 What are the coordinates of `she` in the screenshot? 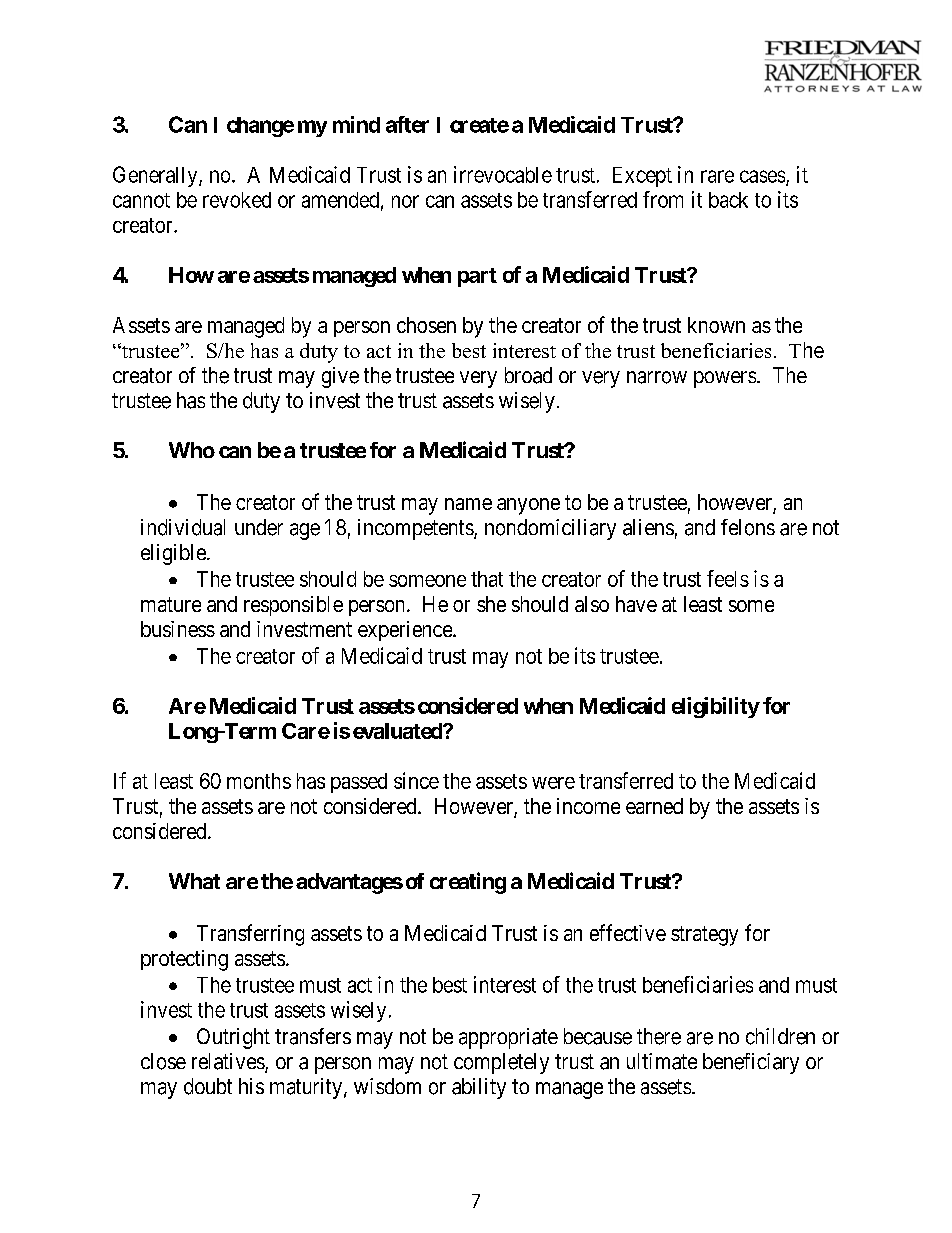 It's located at (491, 604).
